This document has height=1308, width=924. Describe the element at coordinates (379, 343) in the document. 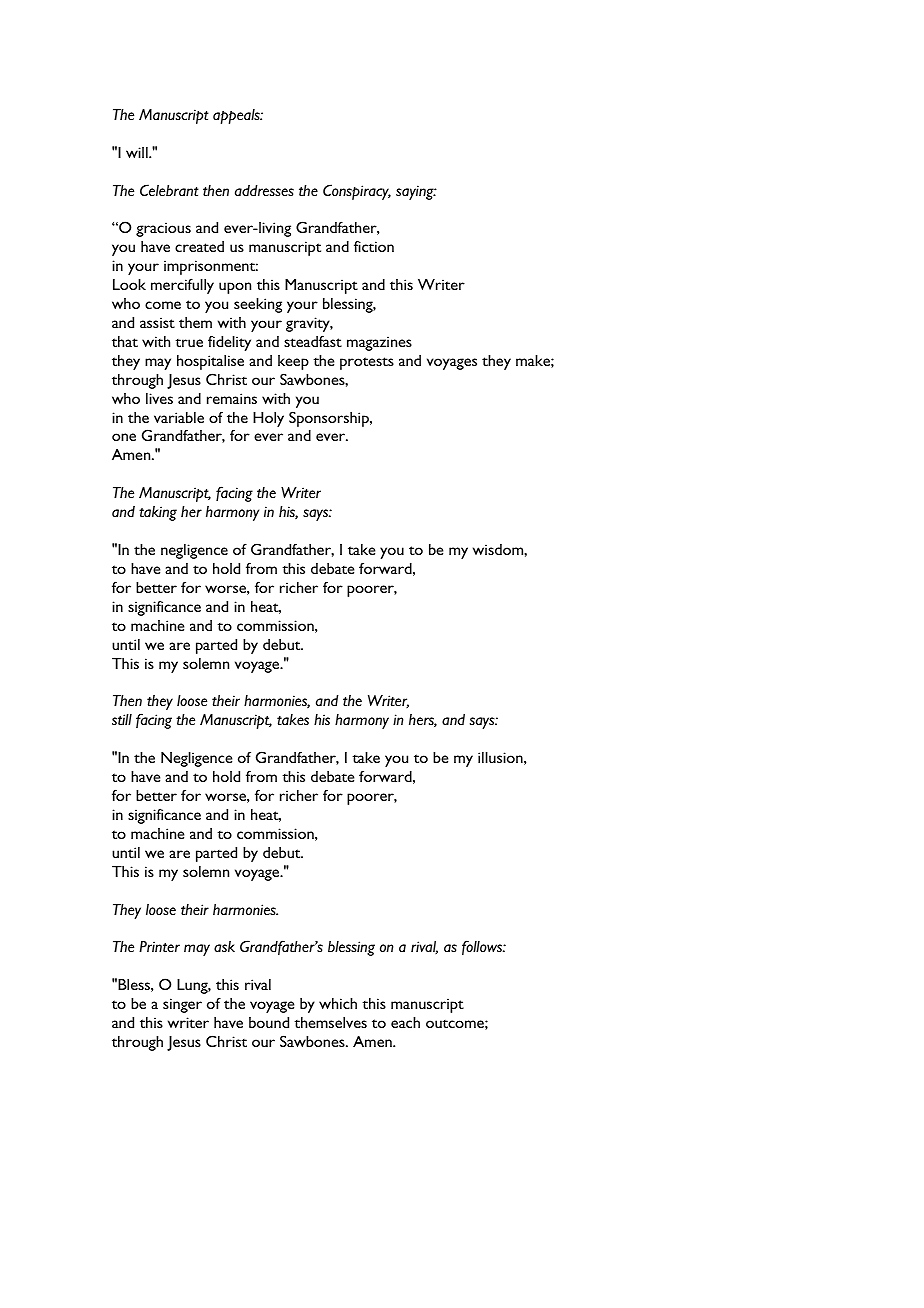

I see `magazines` at that location.
